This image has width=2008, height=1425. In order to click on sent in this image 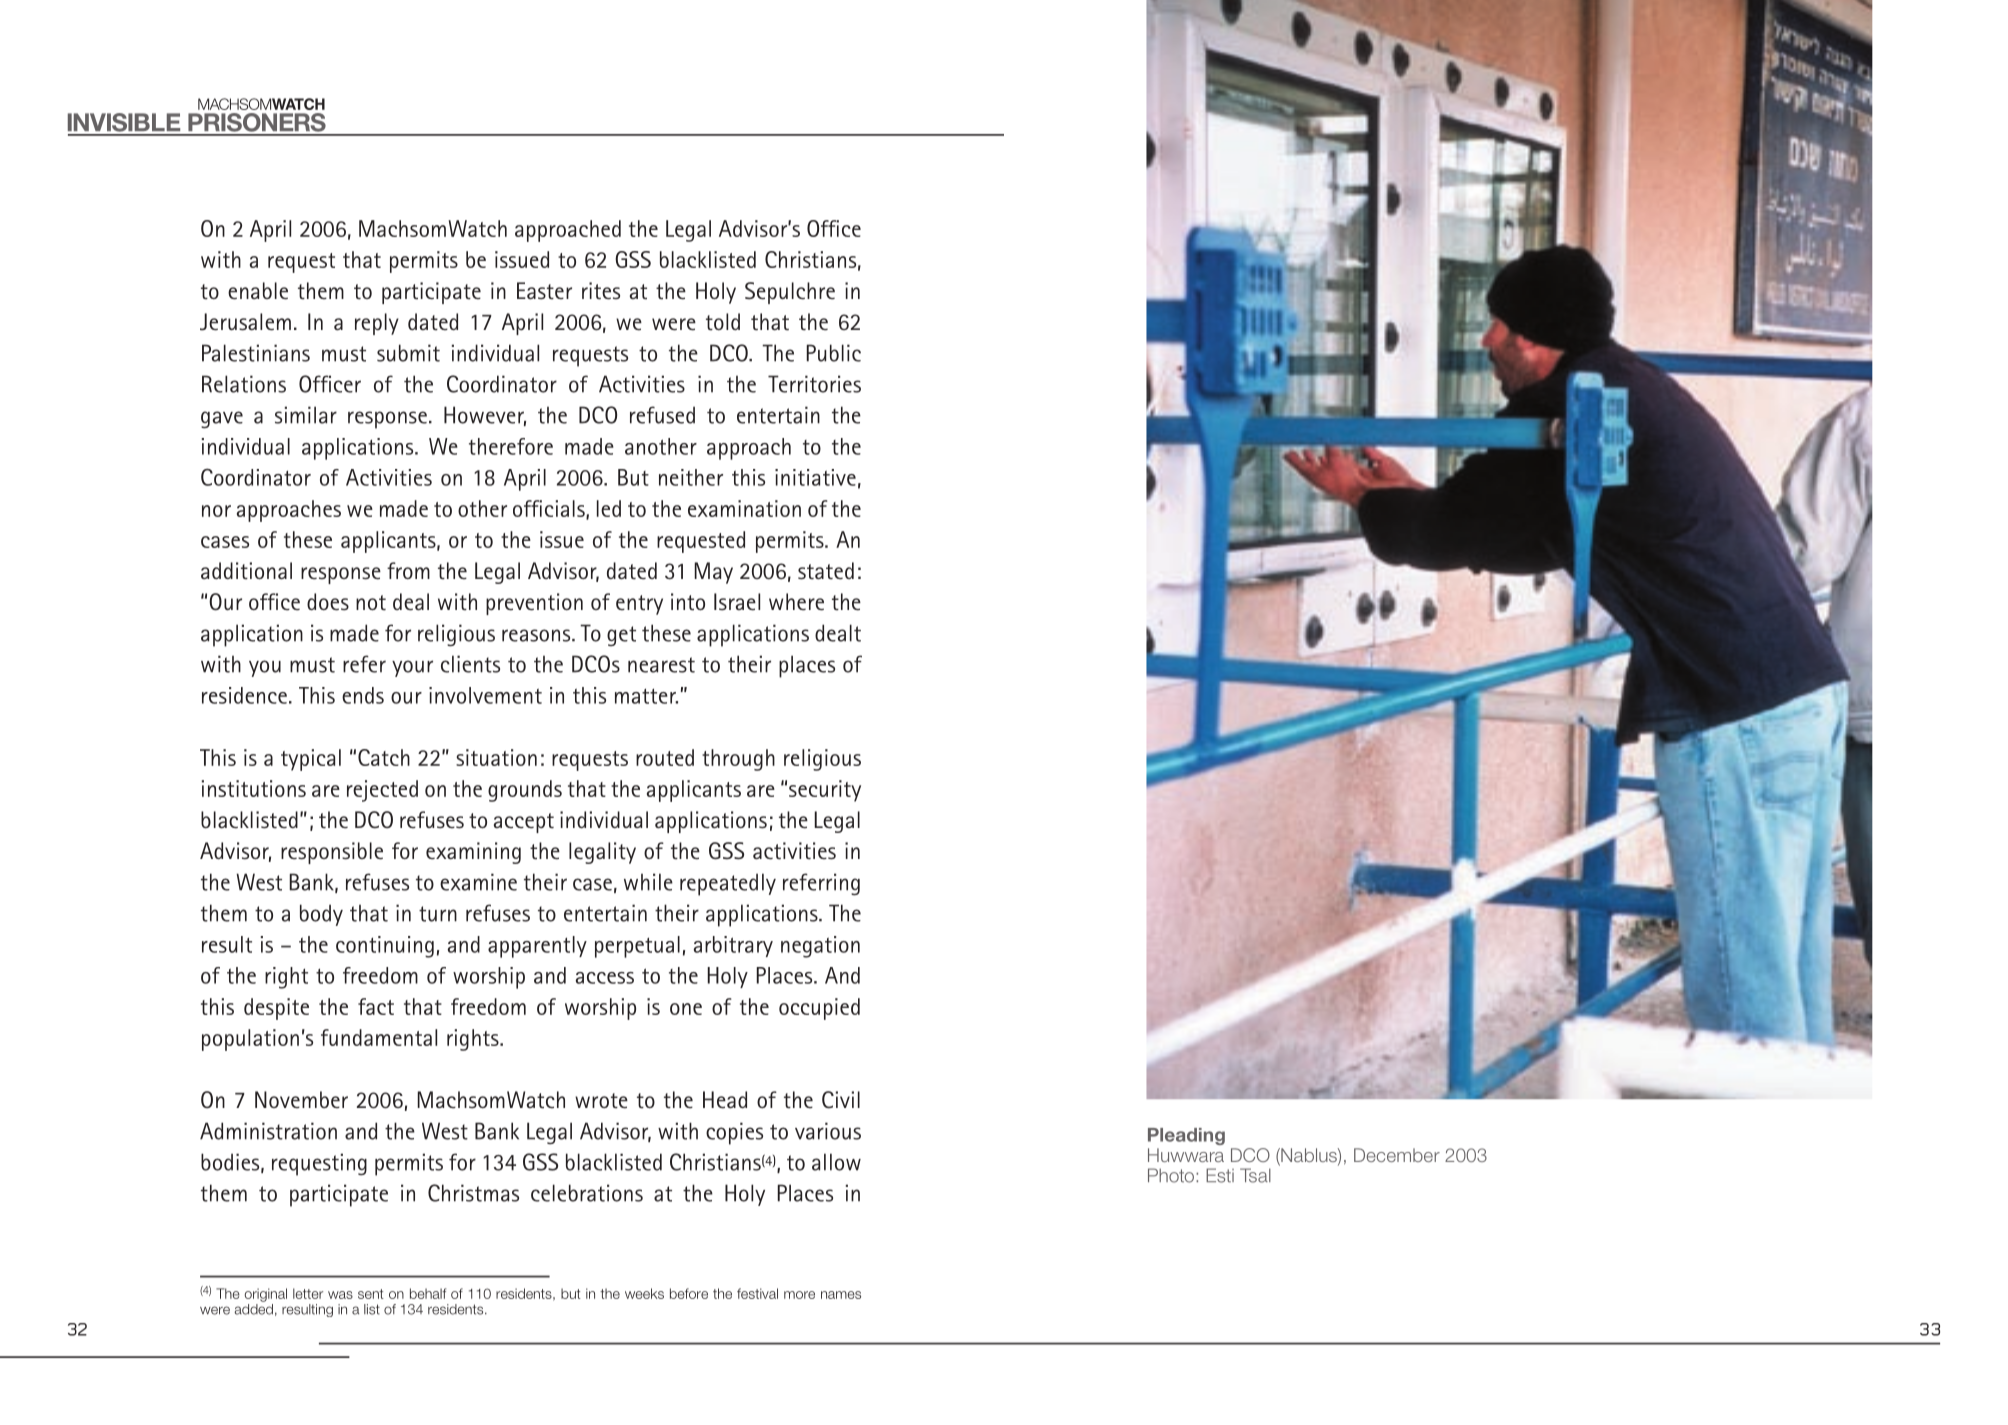, I will do `click(371, 1294)`.
